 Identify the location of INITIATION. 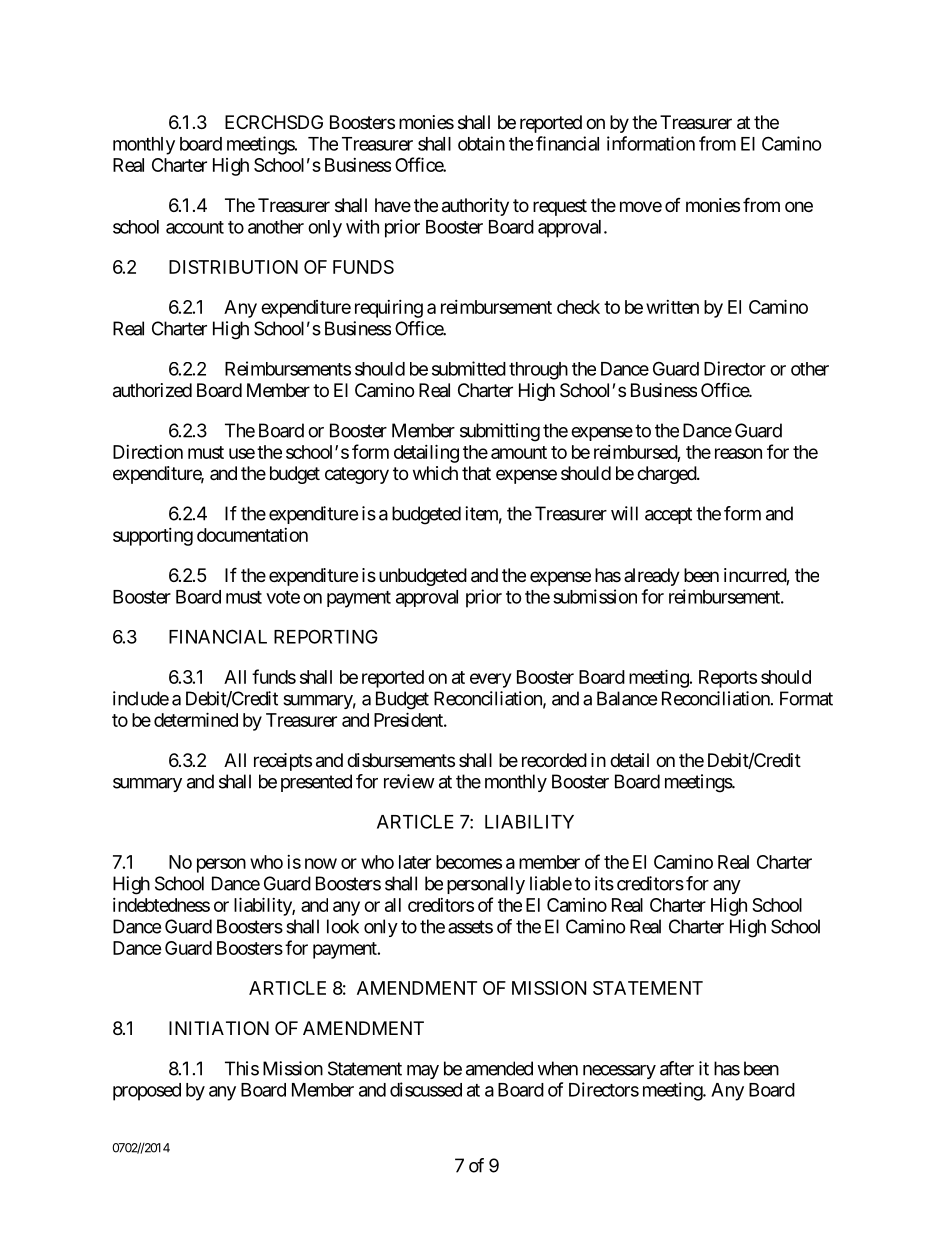
(219, 1028).
